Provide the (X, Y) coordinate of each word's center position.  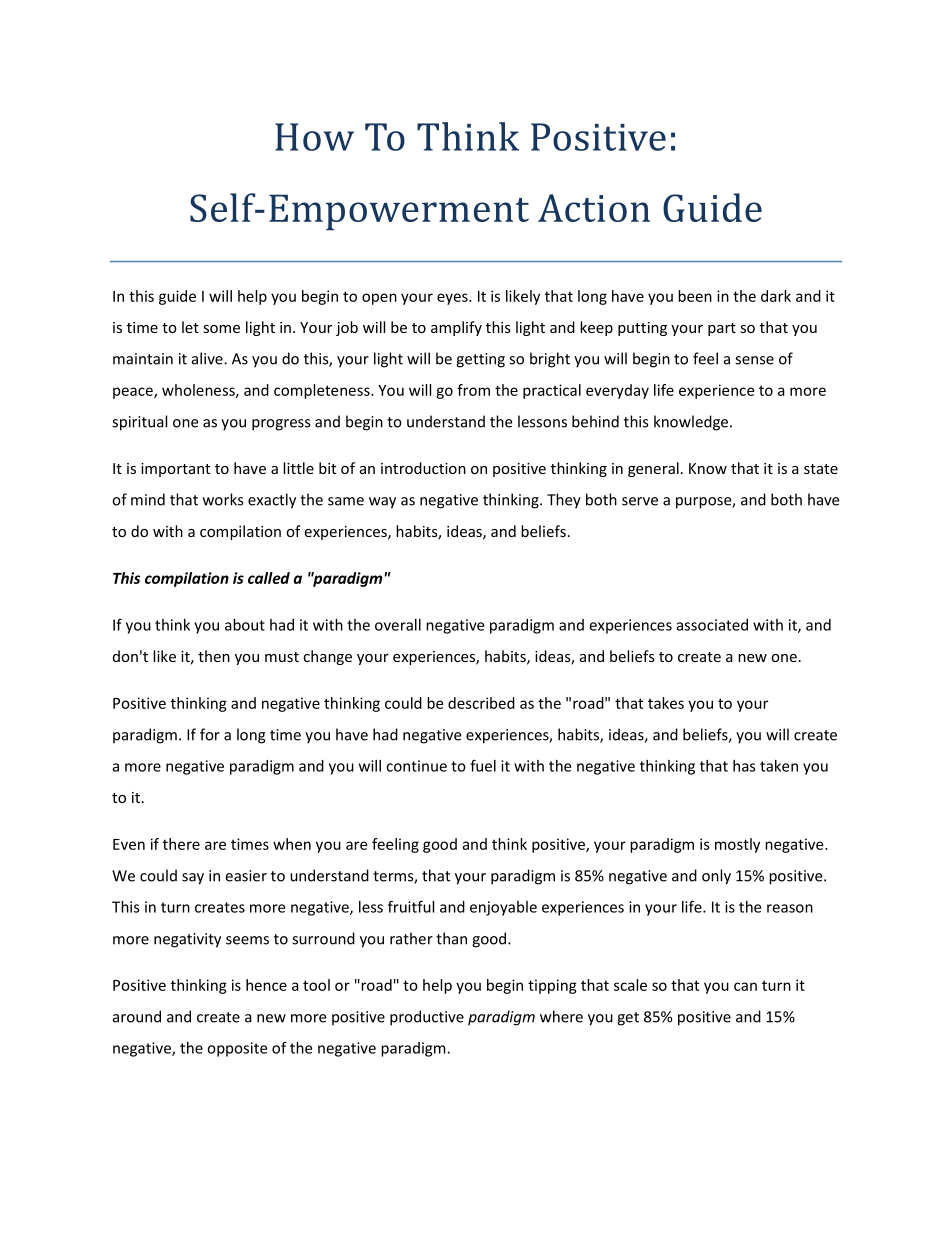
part (722, 329)
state (821, 469)
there (181, 844)
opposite (237, 1049)
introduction (423, 468)
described (481, 703)
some (221, 329)
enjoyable (503, 908)
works (223, 499)
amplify (456, 328)
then (214, 656)
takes (666, 703)
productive (427, 1018)
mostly (737, 845)
